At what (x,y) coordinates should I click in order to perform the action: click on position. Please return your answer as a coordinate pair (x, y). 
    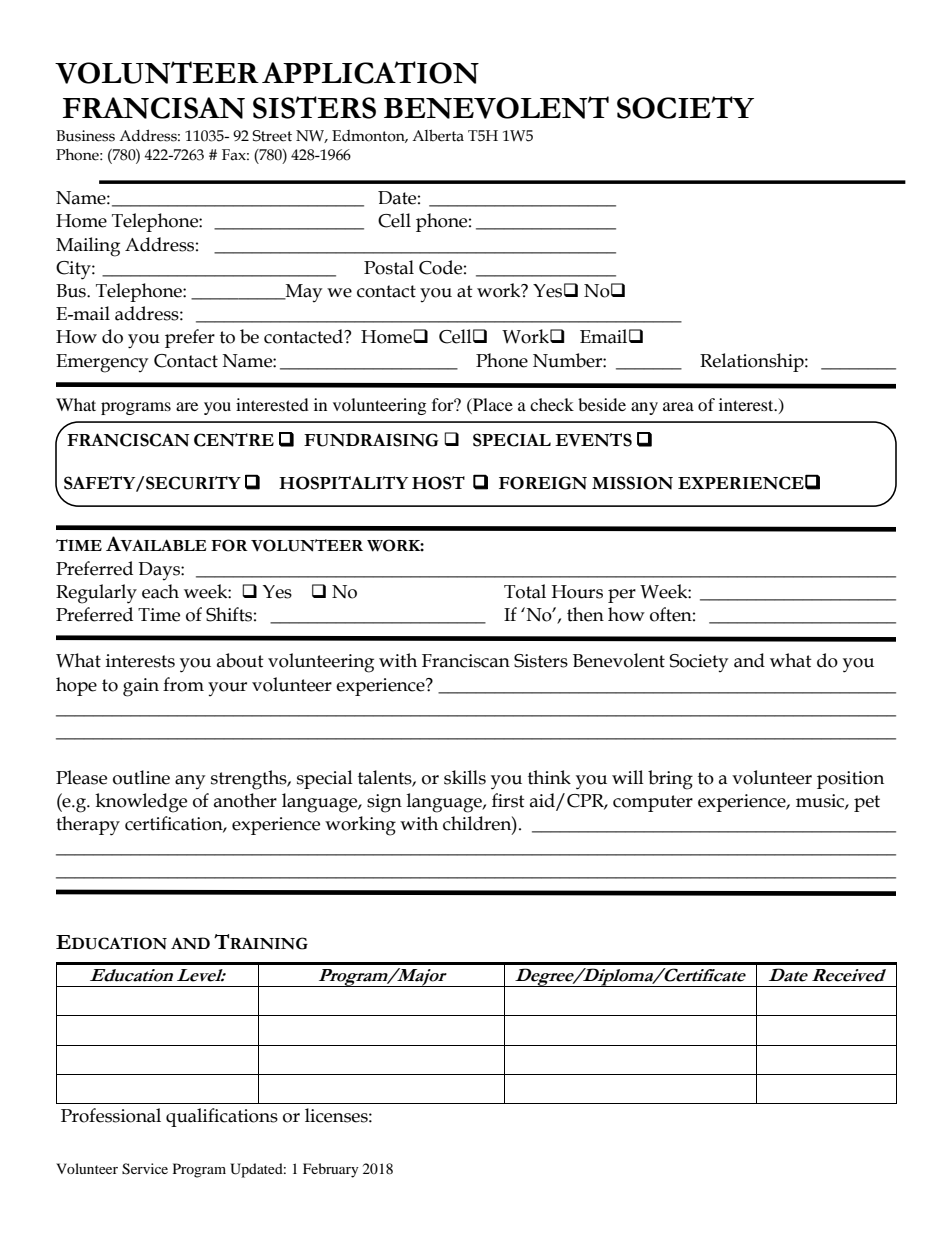
    Looking at the image, I should click on (850, 780).
